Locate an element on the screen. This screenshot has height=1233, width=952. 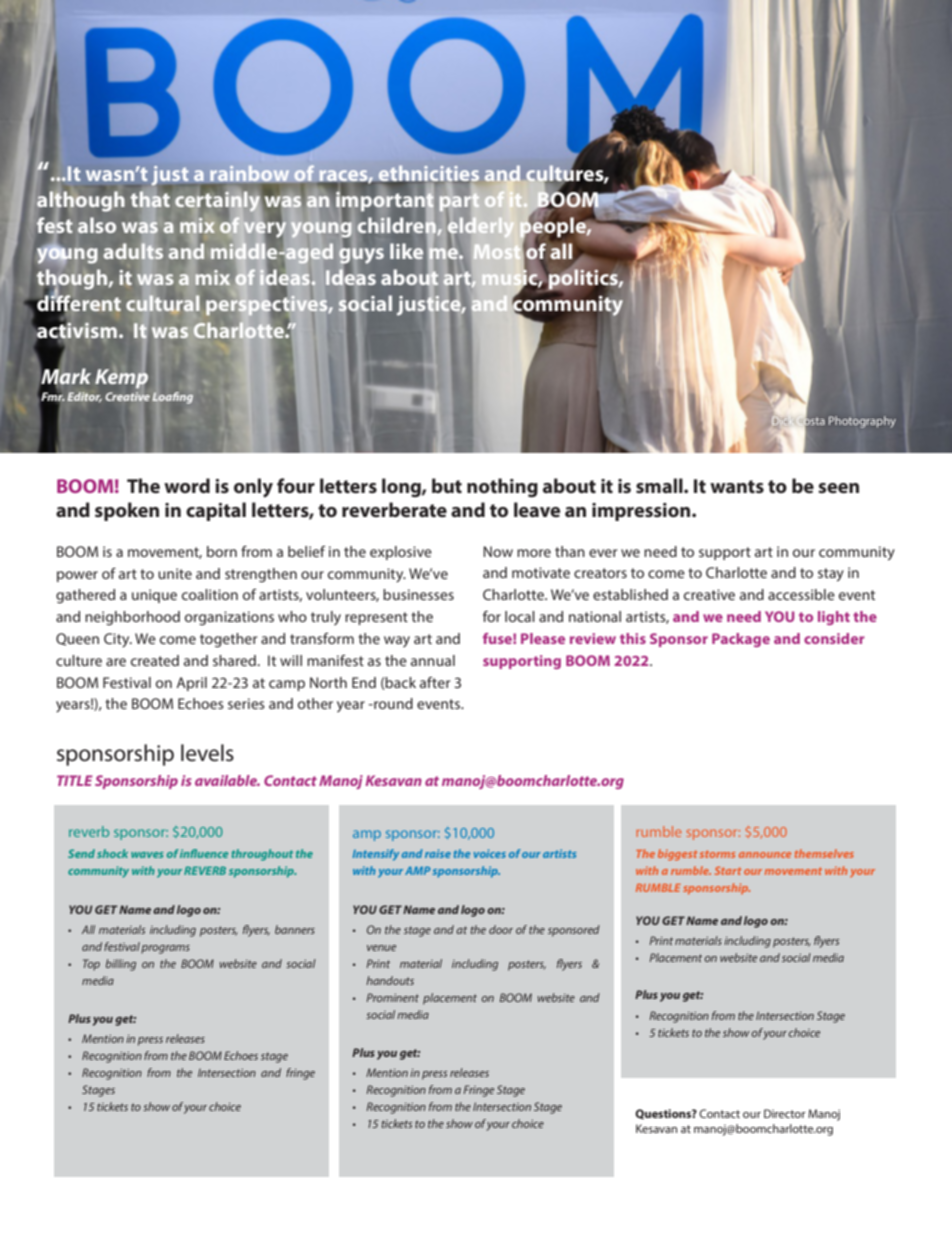
that is located at coordinates (150, 200).
